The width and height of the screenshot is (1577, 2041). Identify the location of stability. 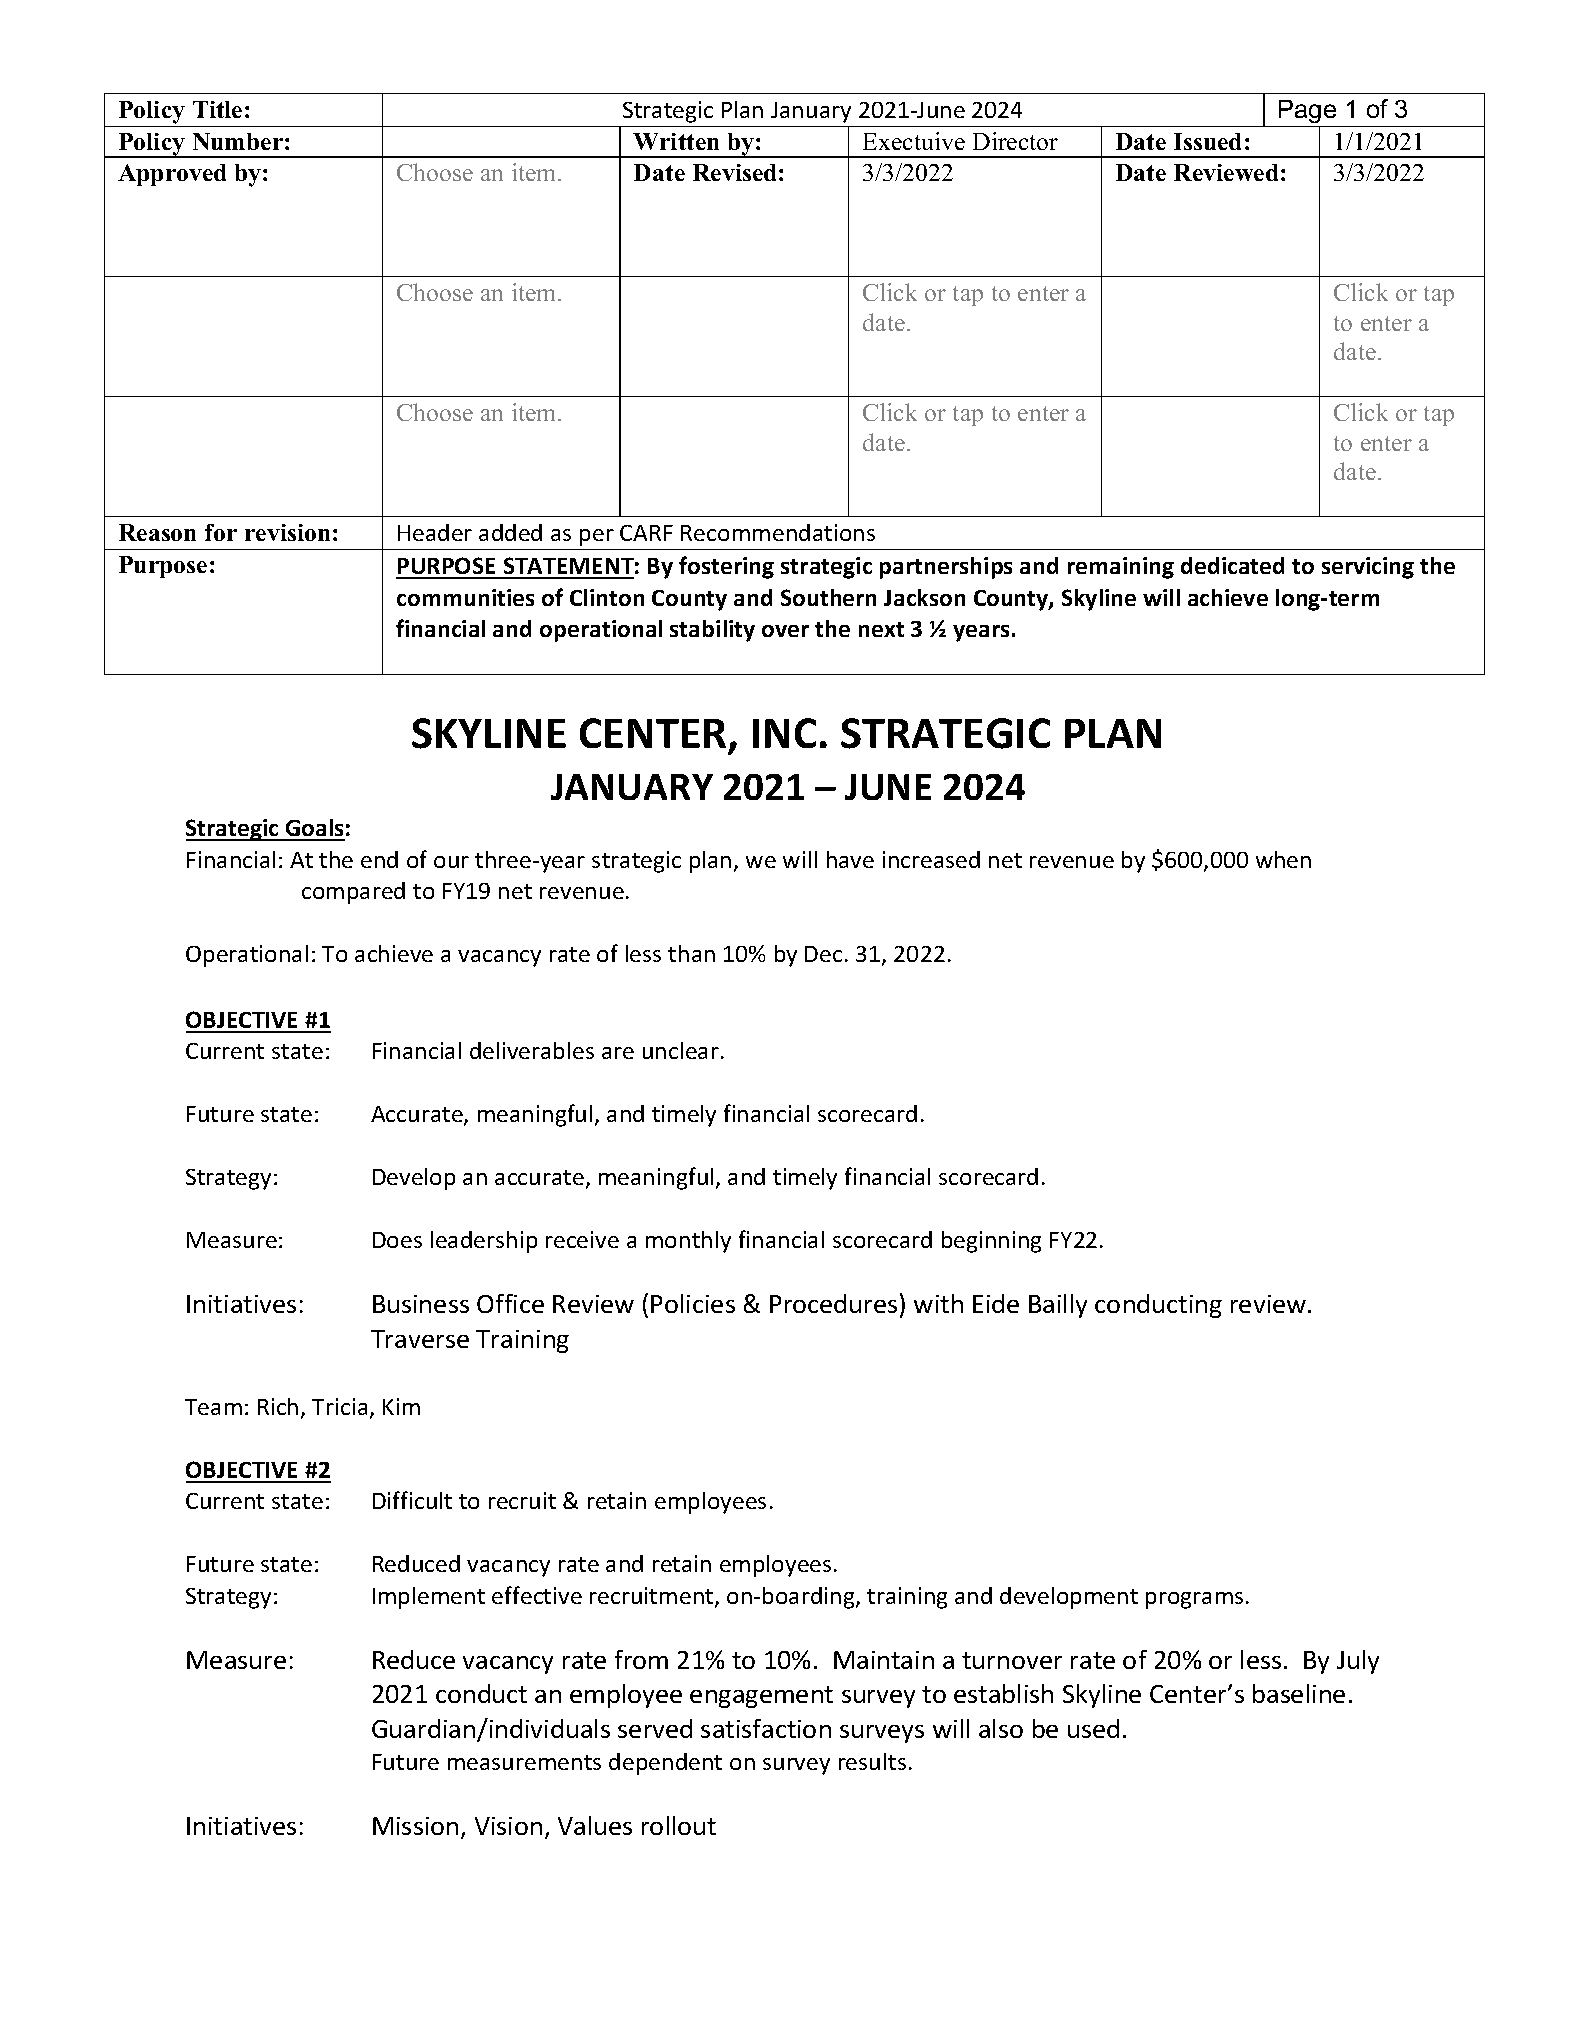
(712, 631).
